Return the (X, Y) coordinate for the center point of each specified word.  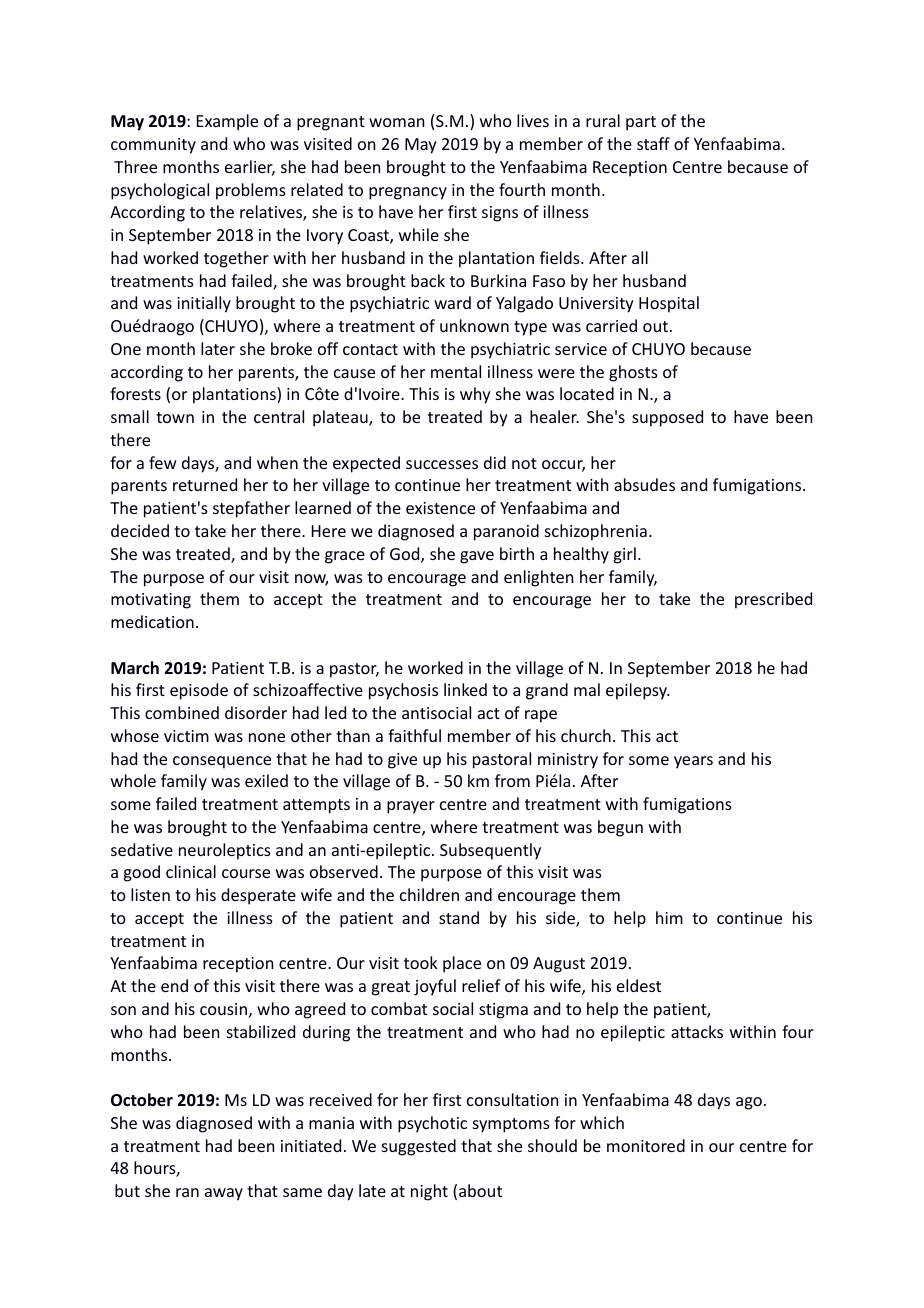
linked (465, 689)
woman (396, 122)
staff (653, 143)
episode (199, 691)
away (224, 1194)
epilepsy (638, 691)
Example (227, 122)
